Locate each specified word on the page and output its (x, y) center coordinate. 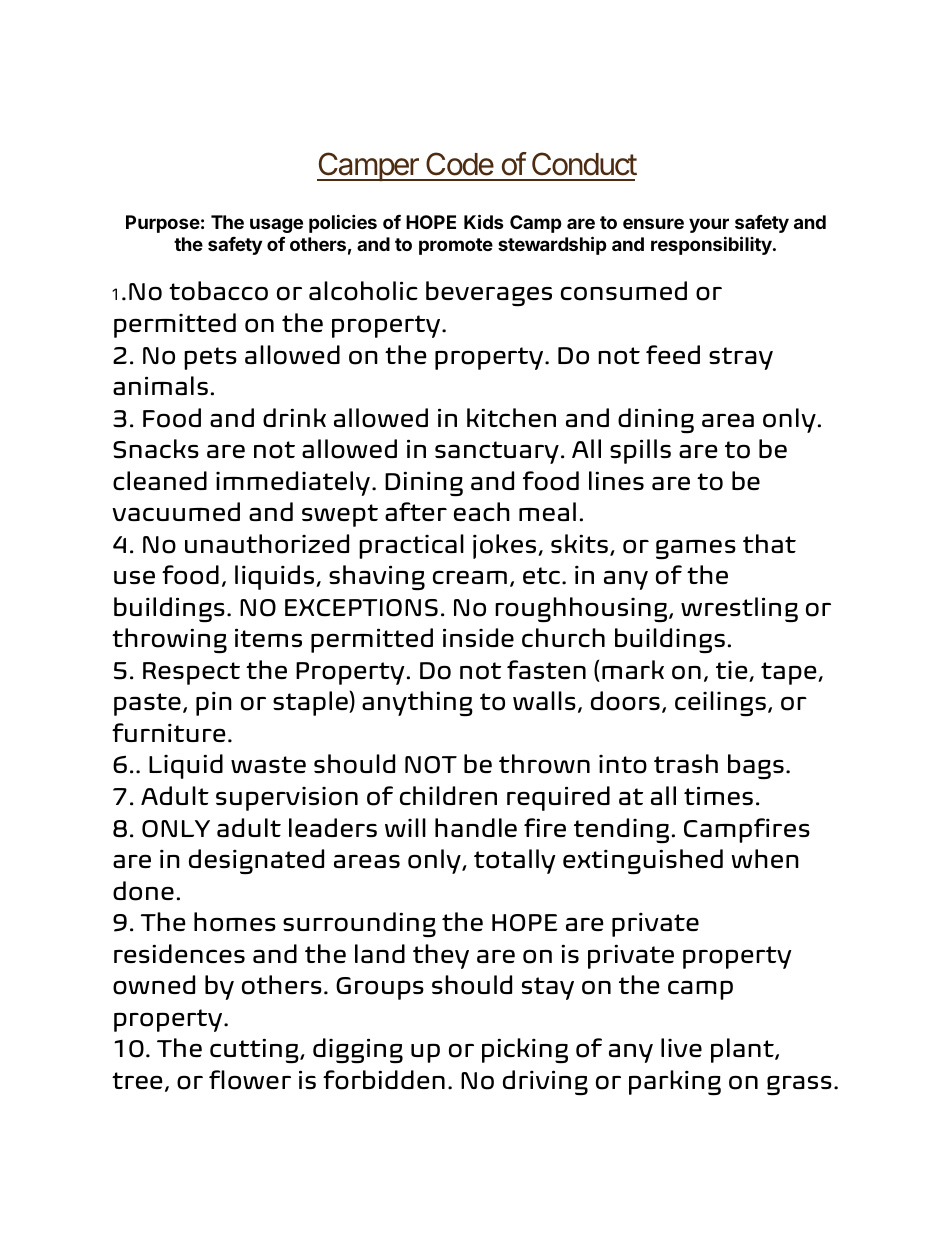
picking (525, 1050)
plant (743, 1050)
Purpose (163, 224)
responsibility (712, 245)
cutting (255, 1050)
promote (456, 246)
